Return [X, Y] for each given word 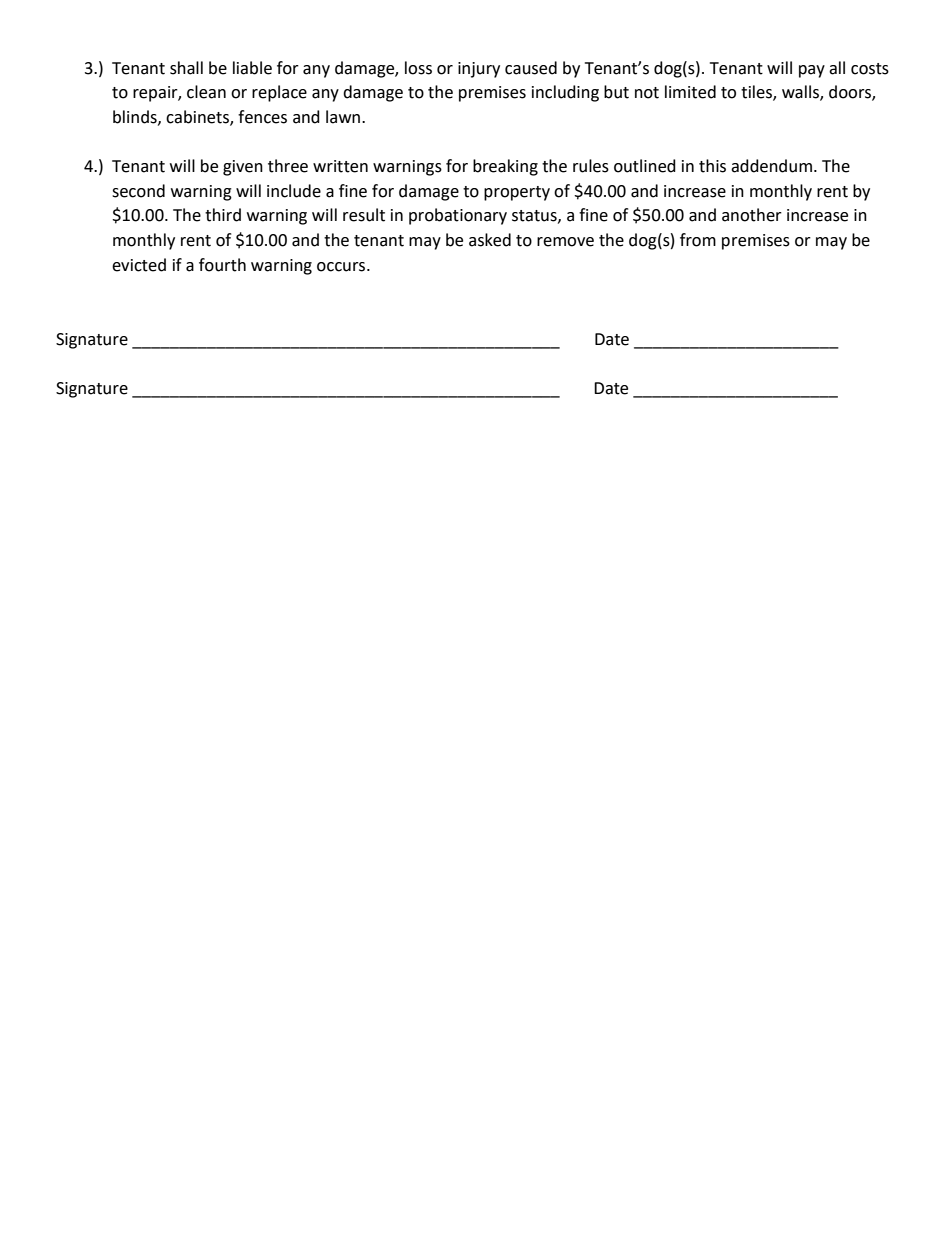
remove [565, 242]
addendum [771, 166]
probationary [458, 216]
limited [690, 92]
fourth [222, 265]
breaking [505, 167]
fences [262, 117]
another [752, 215]
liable [252, 68]
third [223, 215]
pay [812, 71]
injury [479, 70]
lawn [344, 117]
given [243, 168]
